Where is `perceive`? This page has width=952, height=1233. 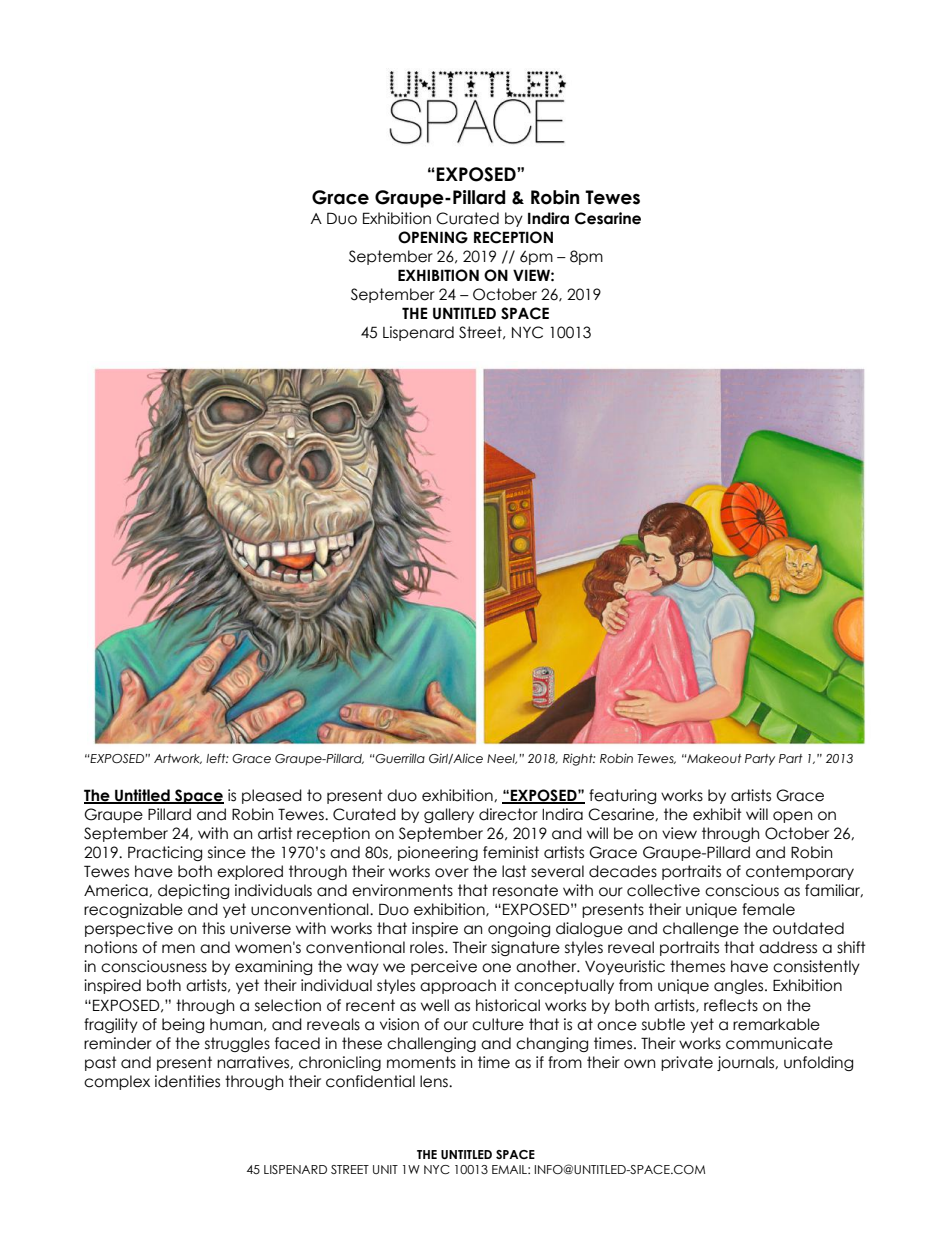 perceive is located at coordinates (444, 967).
